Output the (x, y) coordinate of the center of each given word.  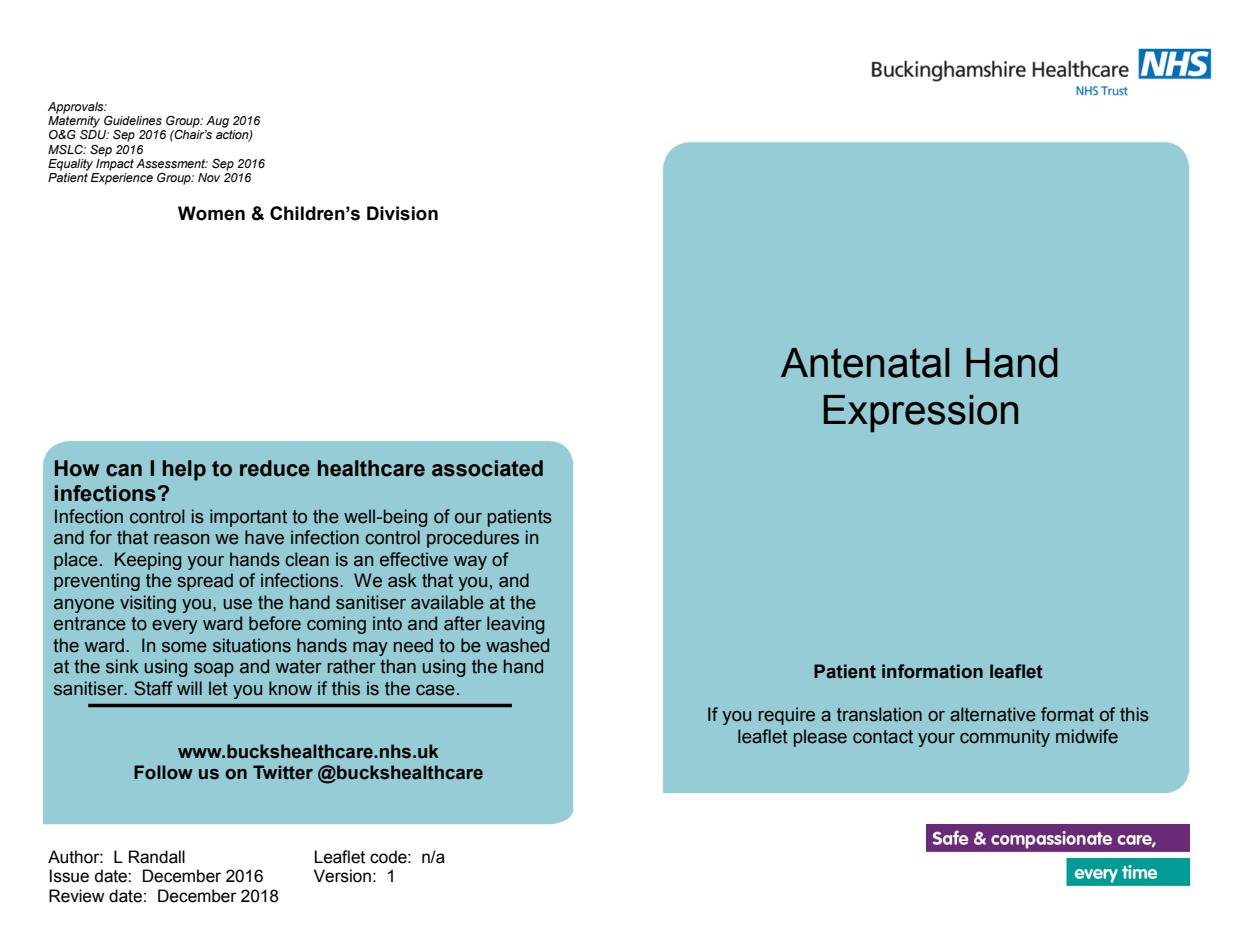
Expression (921, 414)
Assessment (172, 164)
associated (487, 468)
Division (402, 213)
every (175, 627)
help (184, 470)
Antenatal (865, 363)
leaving (515, 625)
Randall (157, 857)
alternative (993, 714)
